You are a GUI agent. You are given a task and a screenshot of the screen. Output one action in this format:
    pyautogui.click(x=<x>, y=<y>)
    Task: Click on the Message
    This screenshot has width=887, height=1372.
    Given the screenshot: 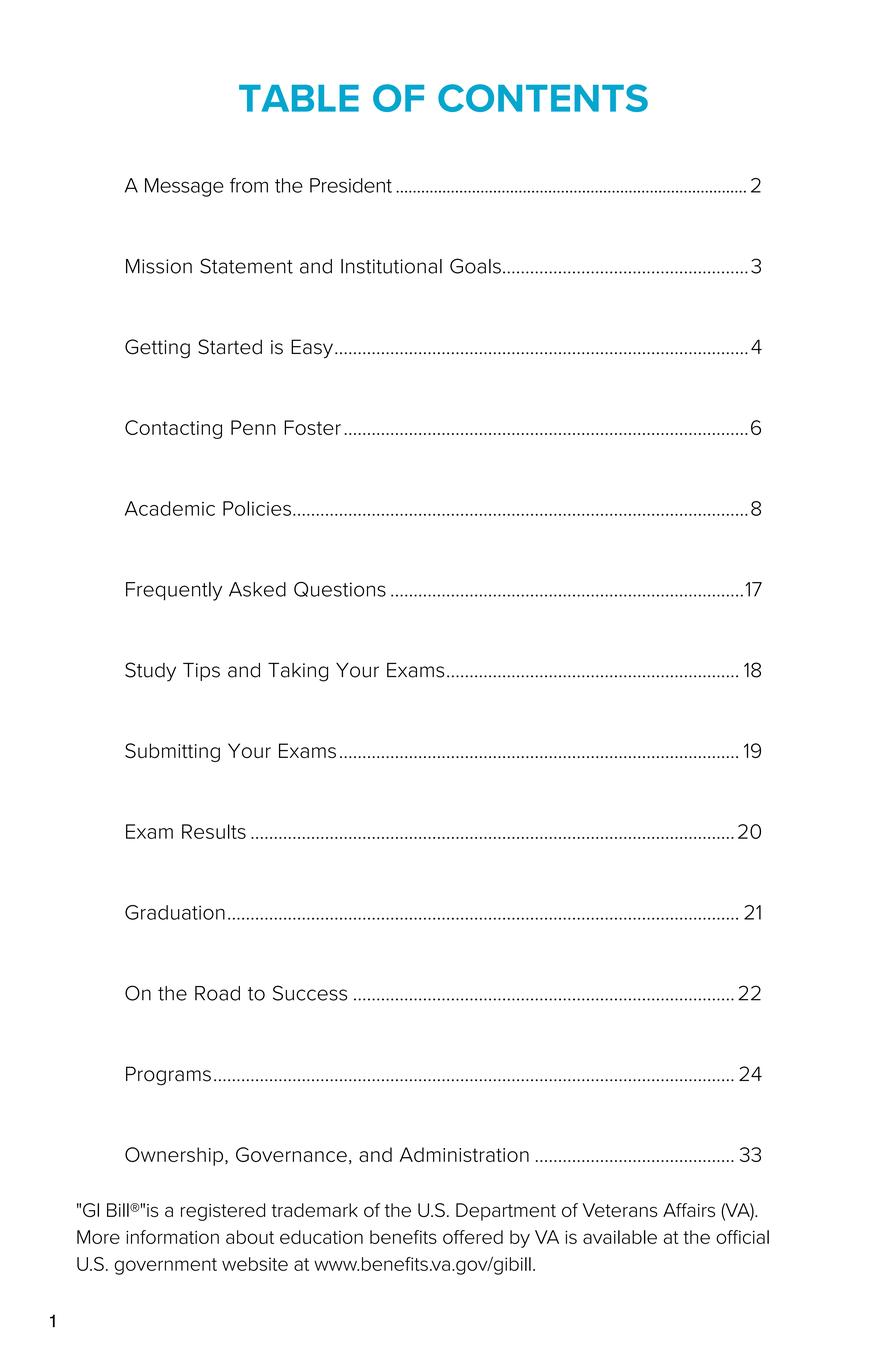 What is the action you would take?
    pyautogui.click(x=184, y=187)
